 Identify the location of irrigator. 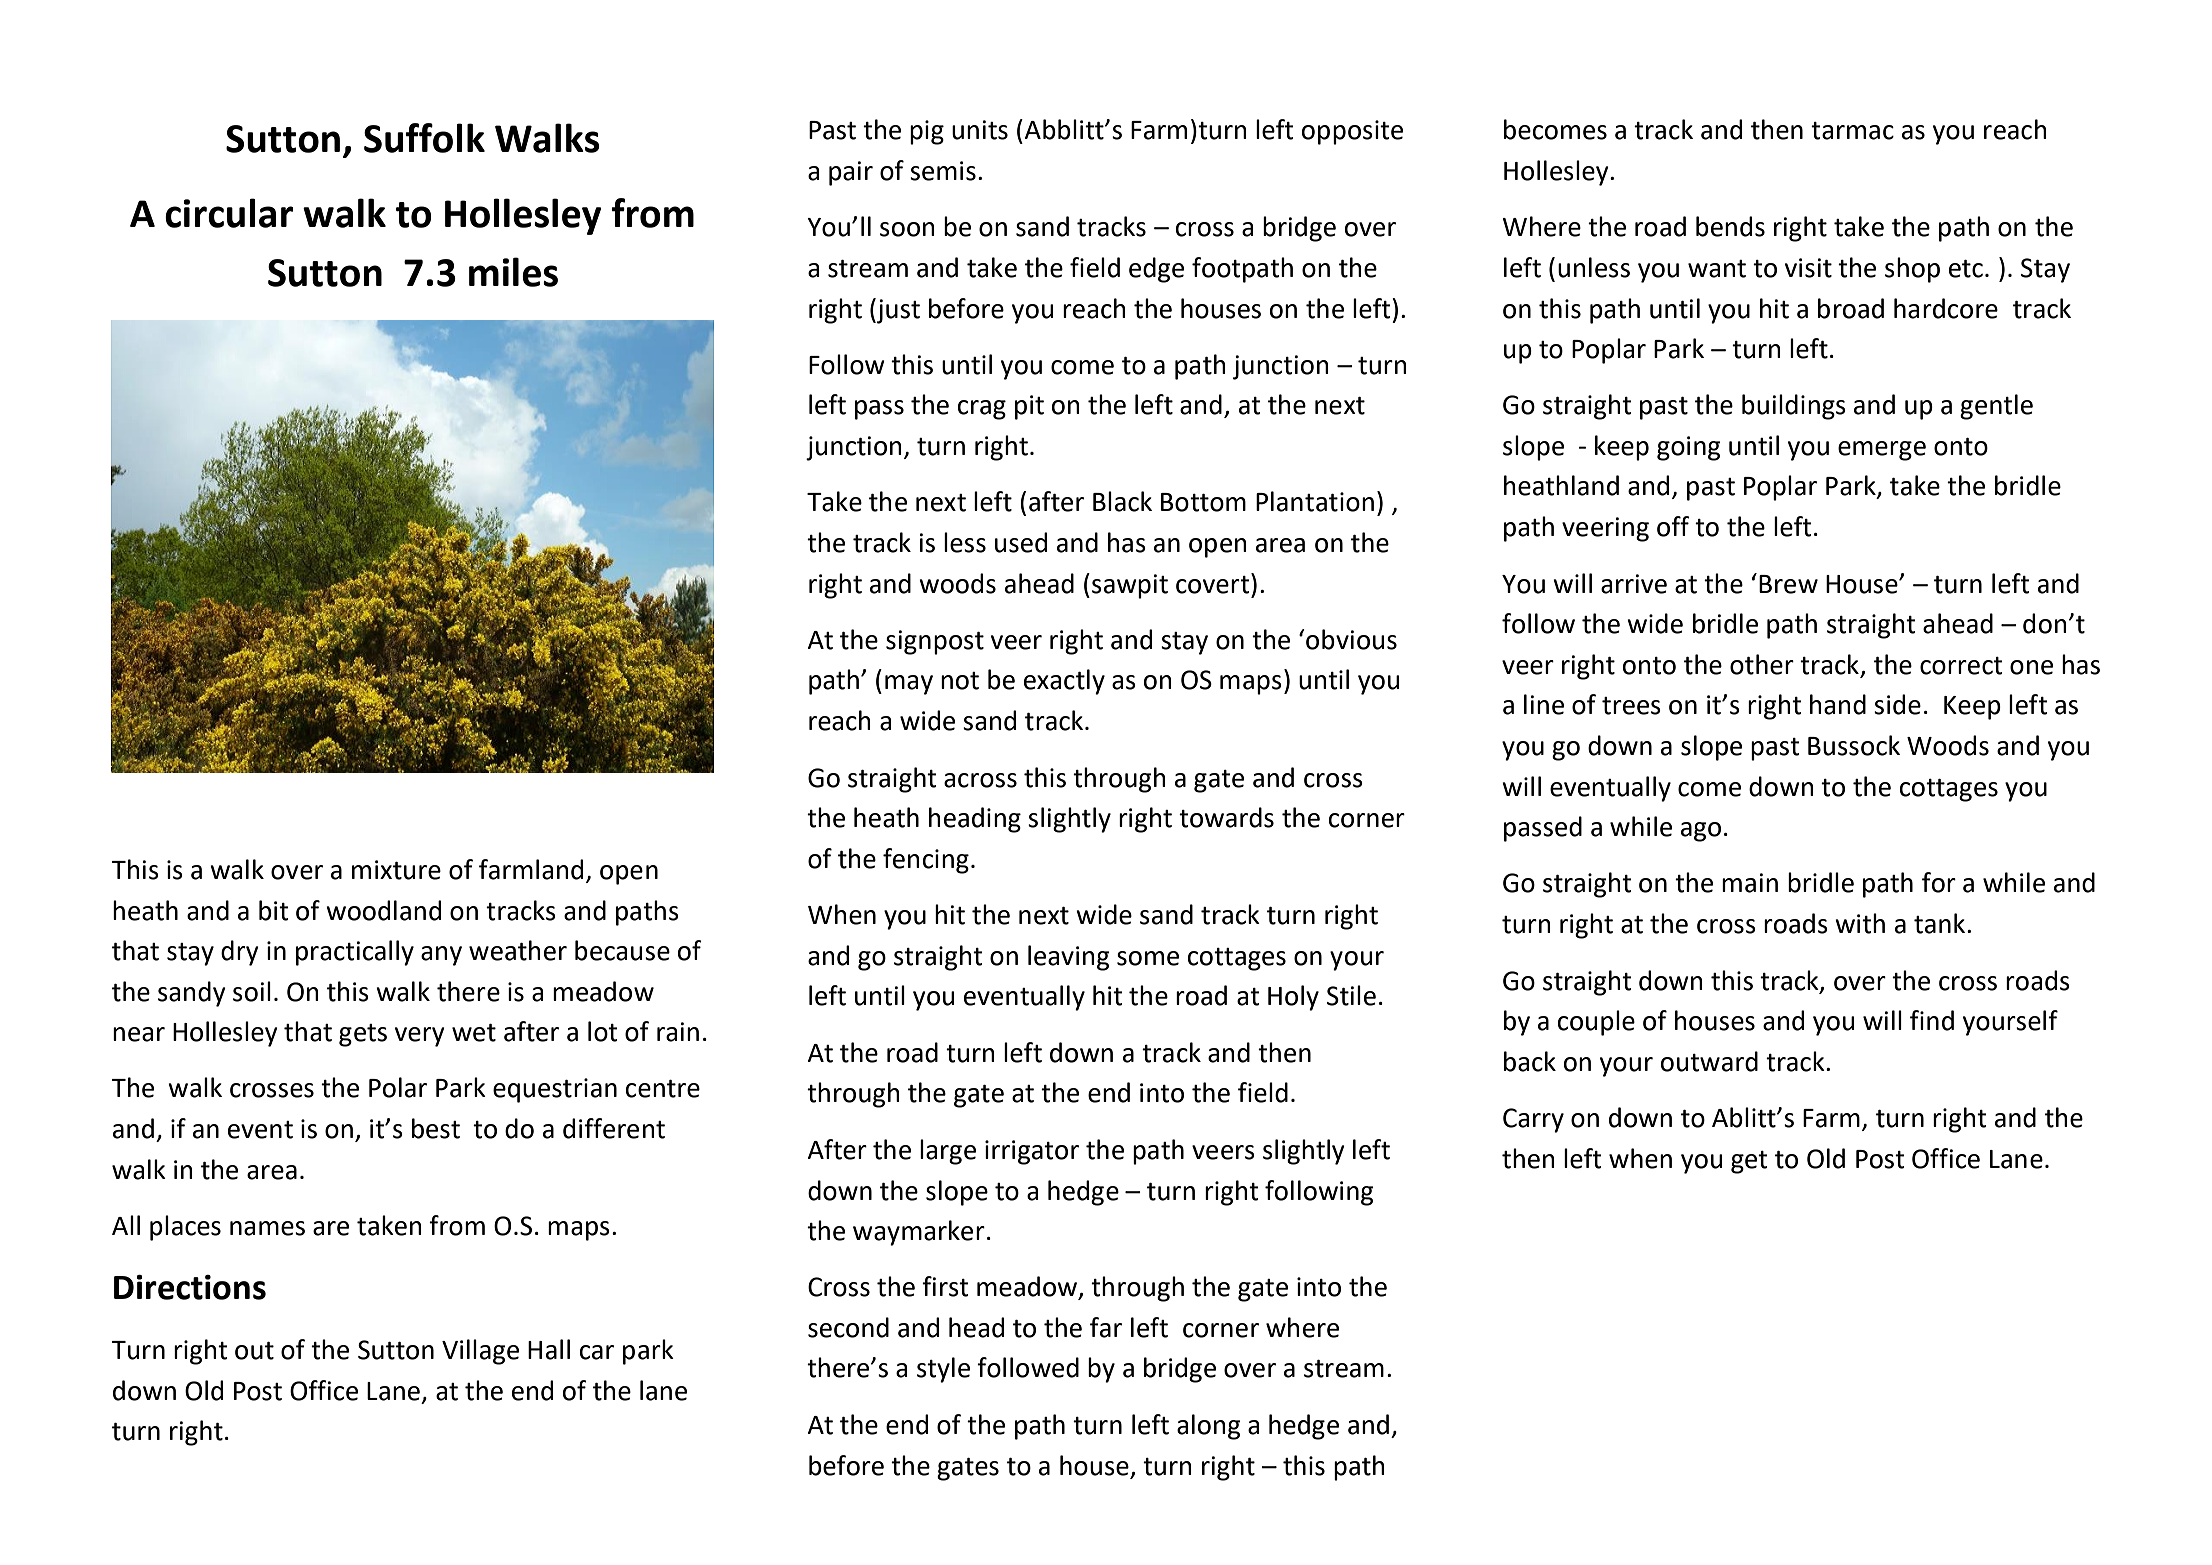
(1032, 1152).
